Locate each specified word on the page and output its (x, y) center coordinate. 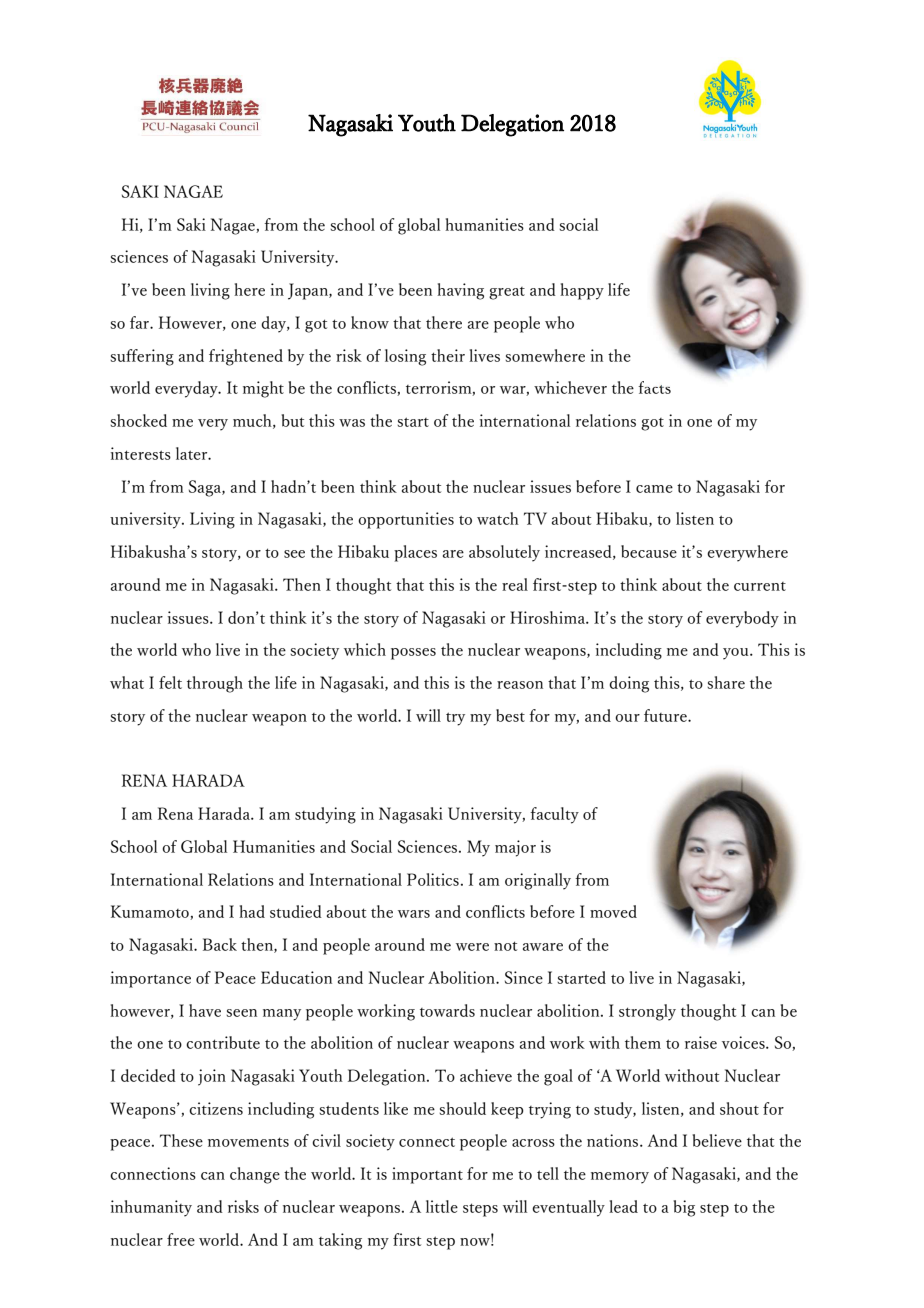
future (666, 715)
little (442, 1206)
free (181, 1239)
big (684, 1208)
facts (654, 387)
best (510, 715)
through (215, 684)
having (460, 291)
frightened (246, 357)
